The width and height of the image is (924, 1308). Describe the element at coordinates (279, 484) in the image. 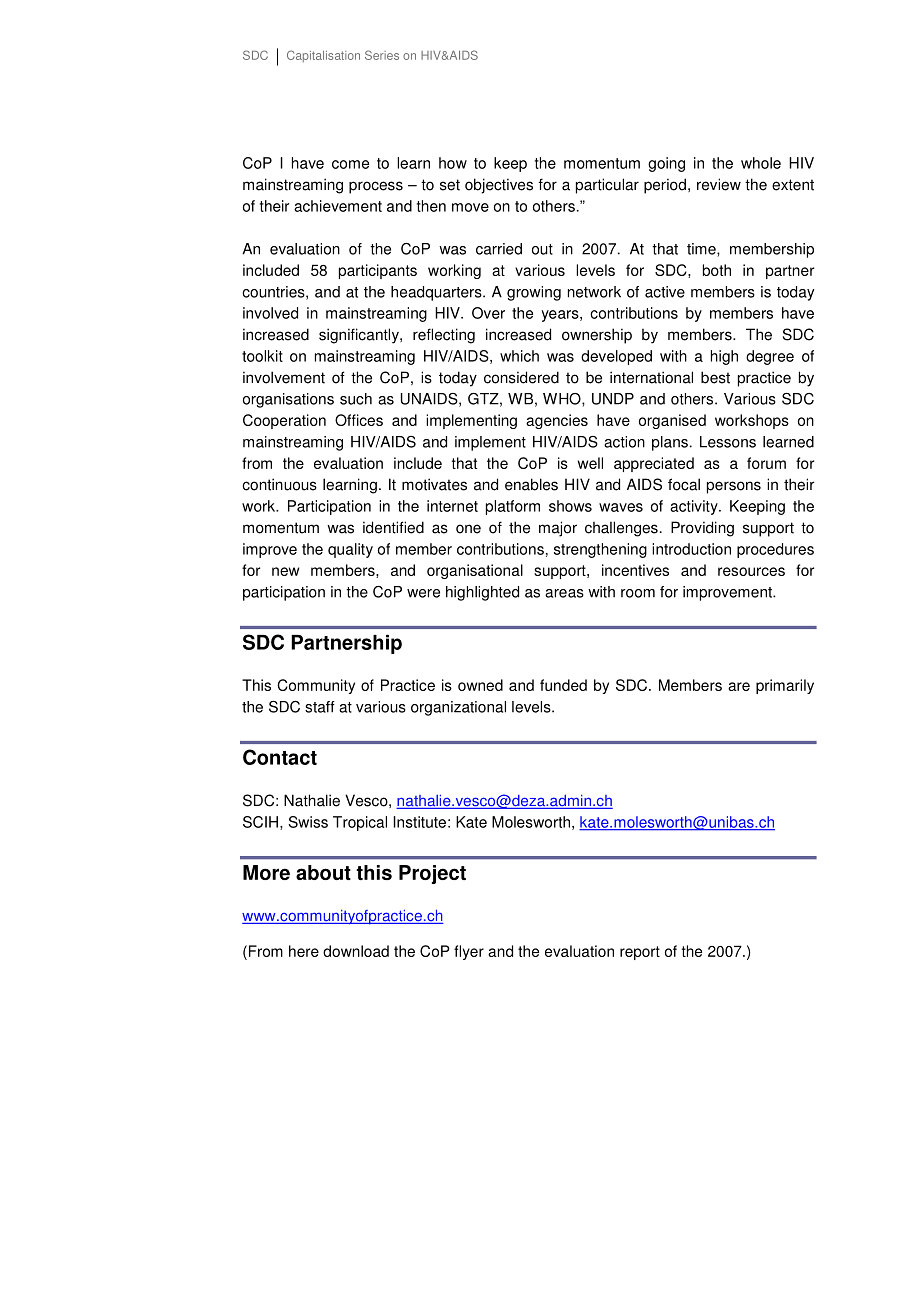

I see `continuous` at that location.
